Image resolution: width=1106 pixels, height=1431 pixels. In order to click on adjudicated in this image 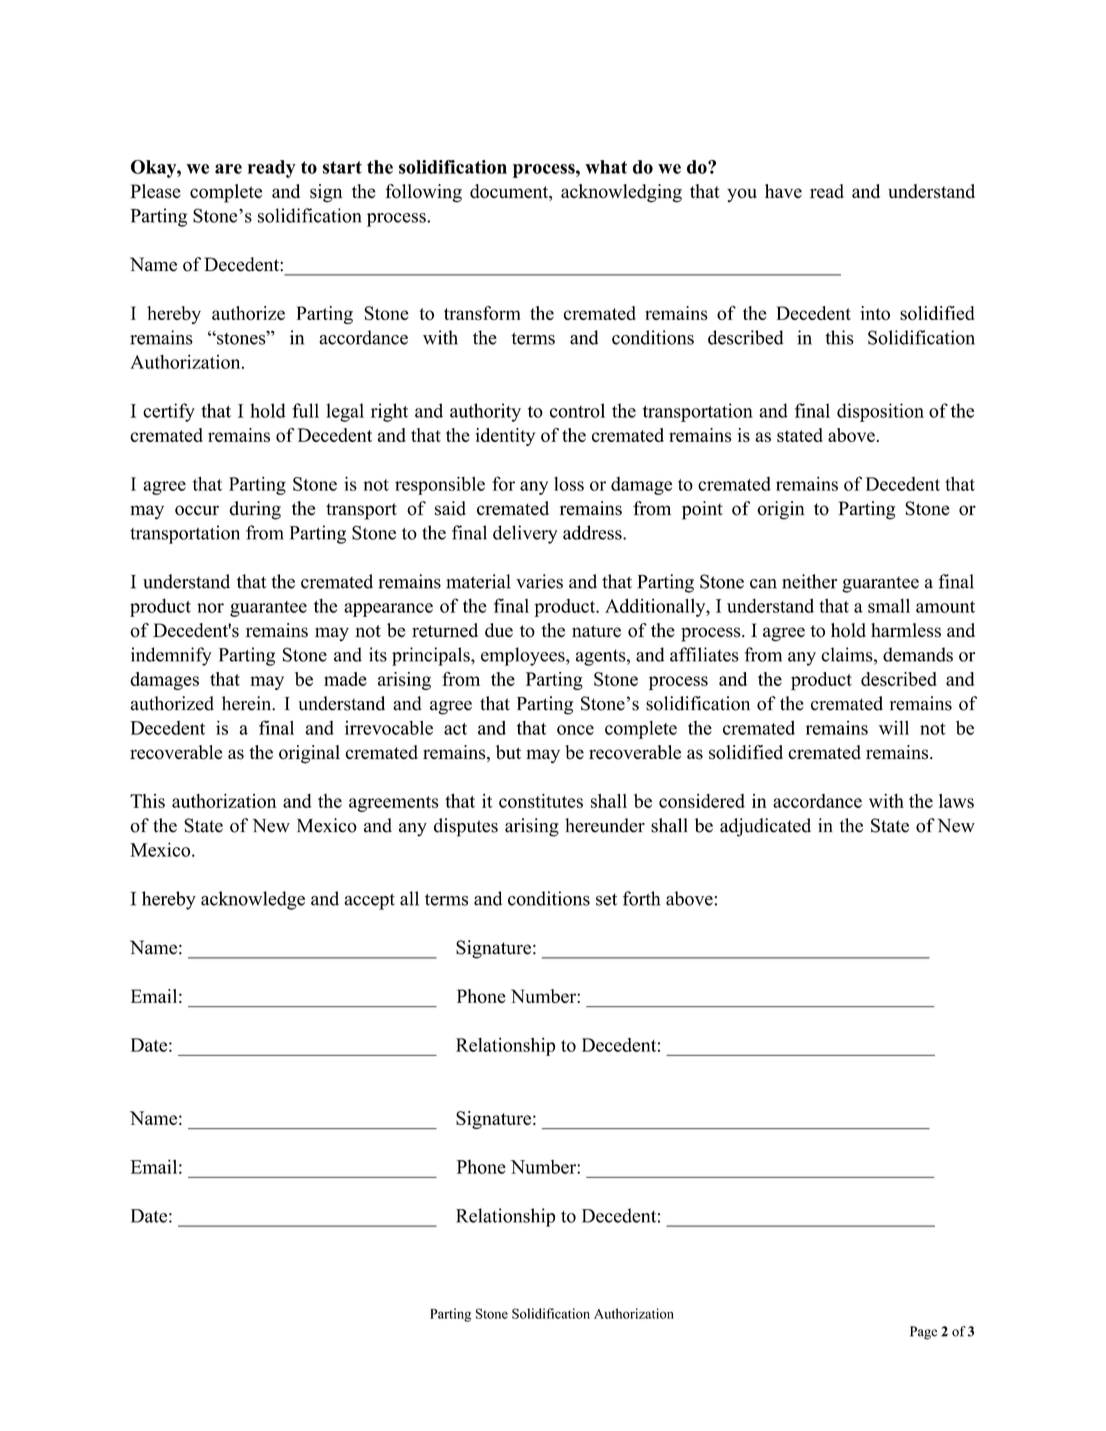, I will do `click(765, 827)`.
